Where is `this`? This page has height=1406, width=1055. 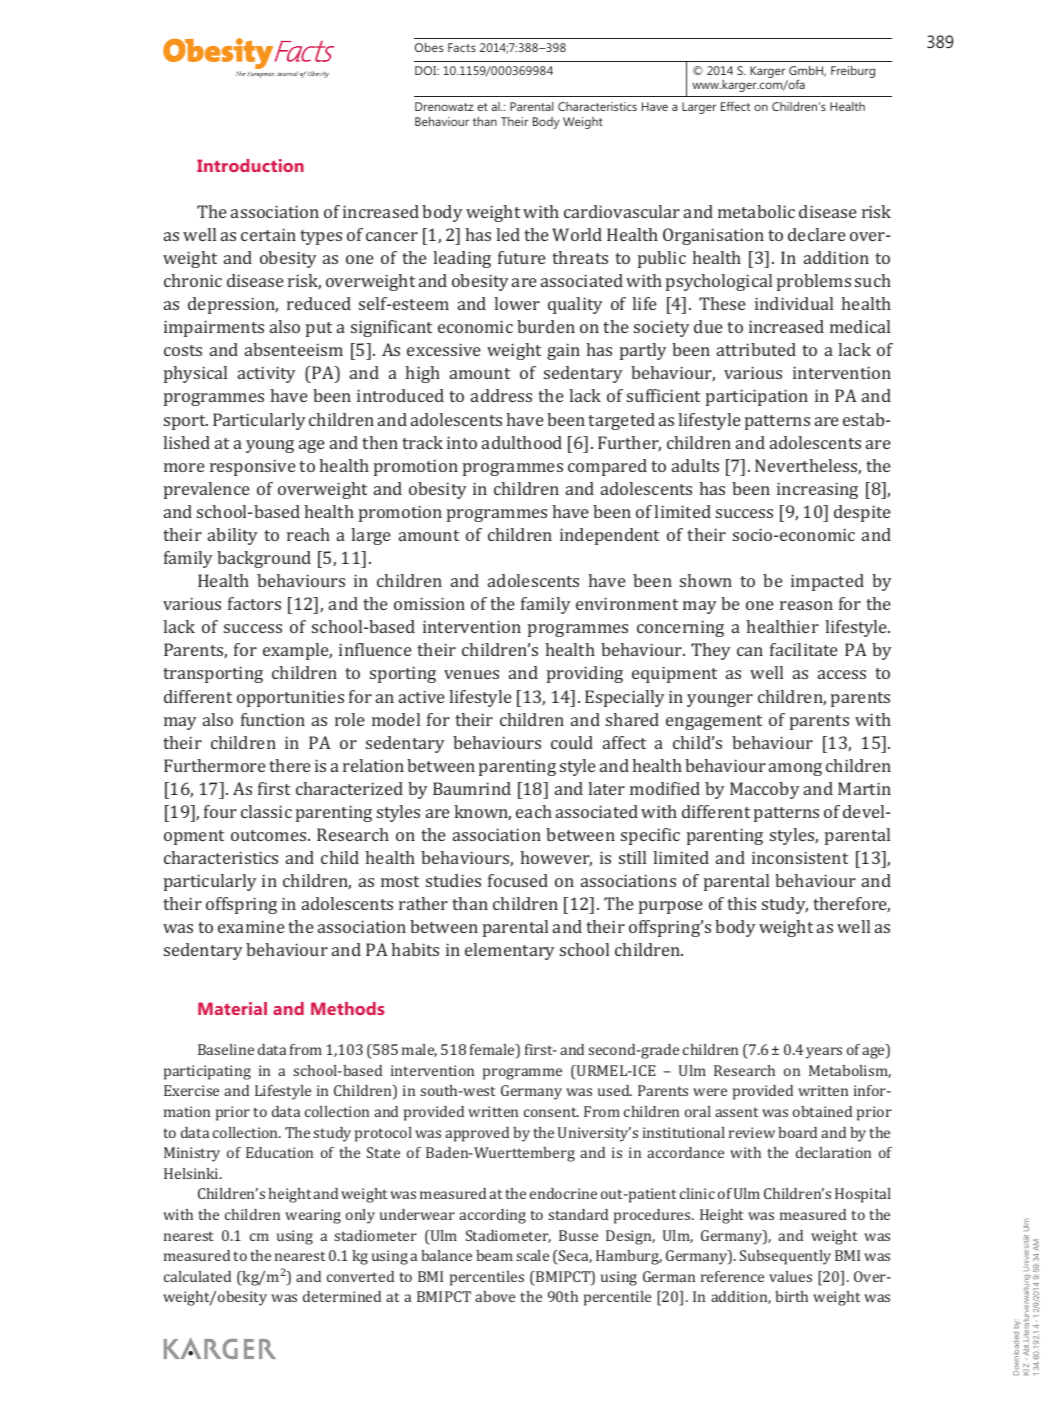
this is located at coordinates (741, 903).
